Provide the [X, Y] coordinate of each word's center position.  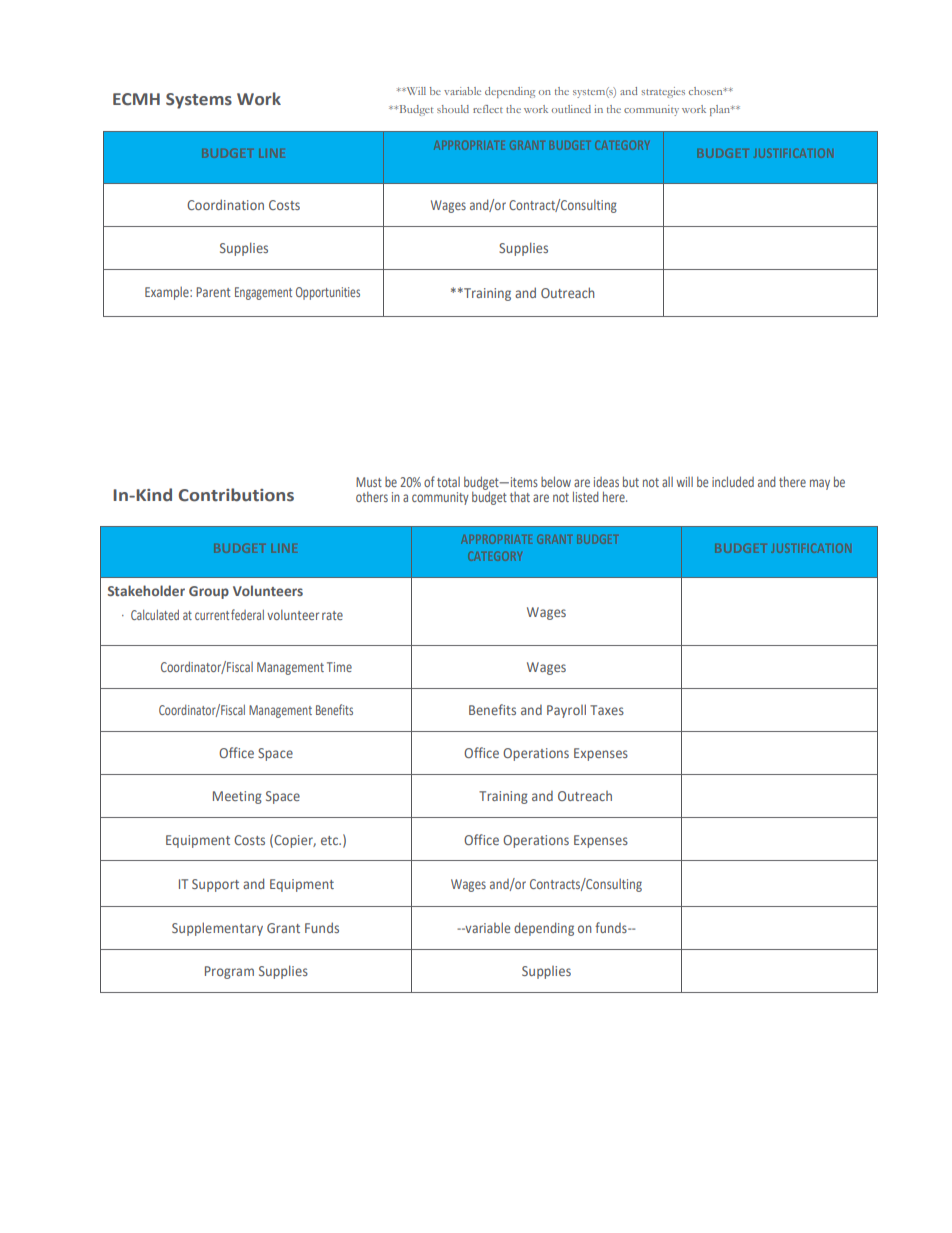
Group [209, 592]
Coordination [225, 204]
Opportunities [328, 293]
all [667, 482]
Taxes [607, 710]
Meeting [237, 797]
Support [215, 885]
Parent [213, 292]
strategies [663, 92]
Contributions [236, 495]
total [448, 482]
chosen [707, 91]
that [520, 497]
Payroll [566, 711]
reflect [488, 109]
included [733, 481]
